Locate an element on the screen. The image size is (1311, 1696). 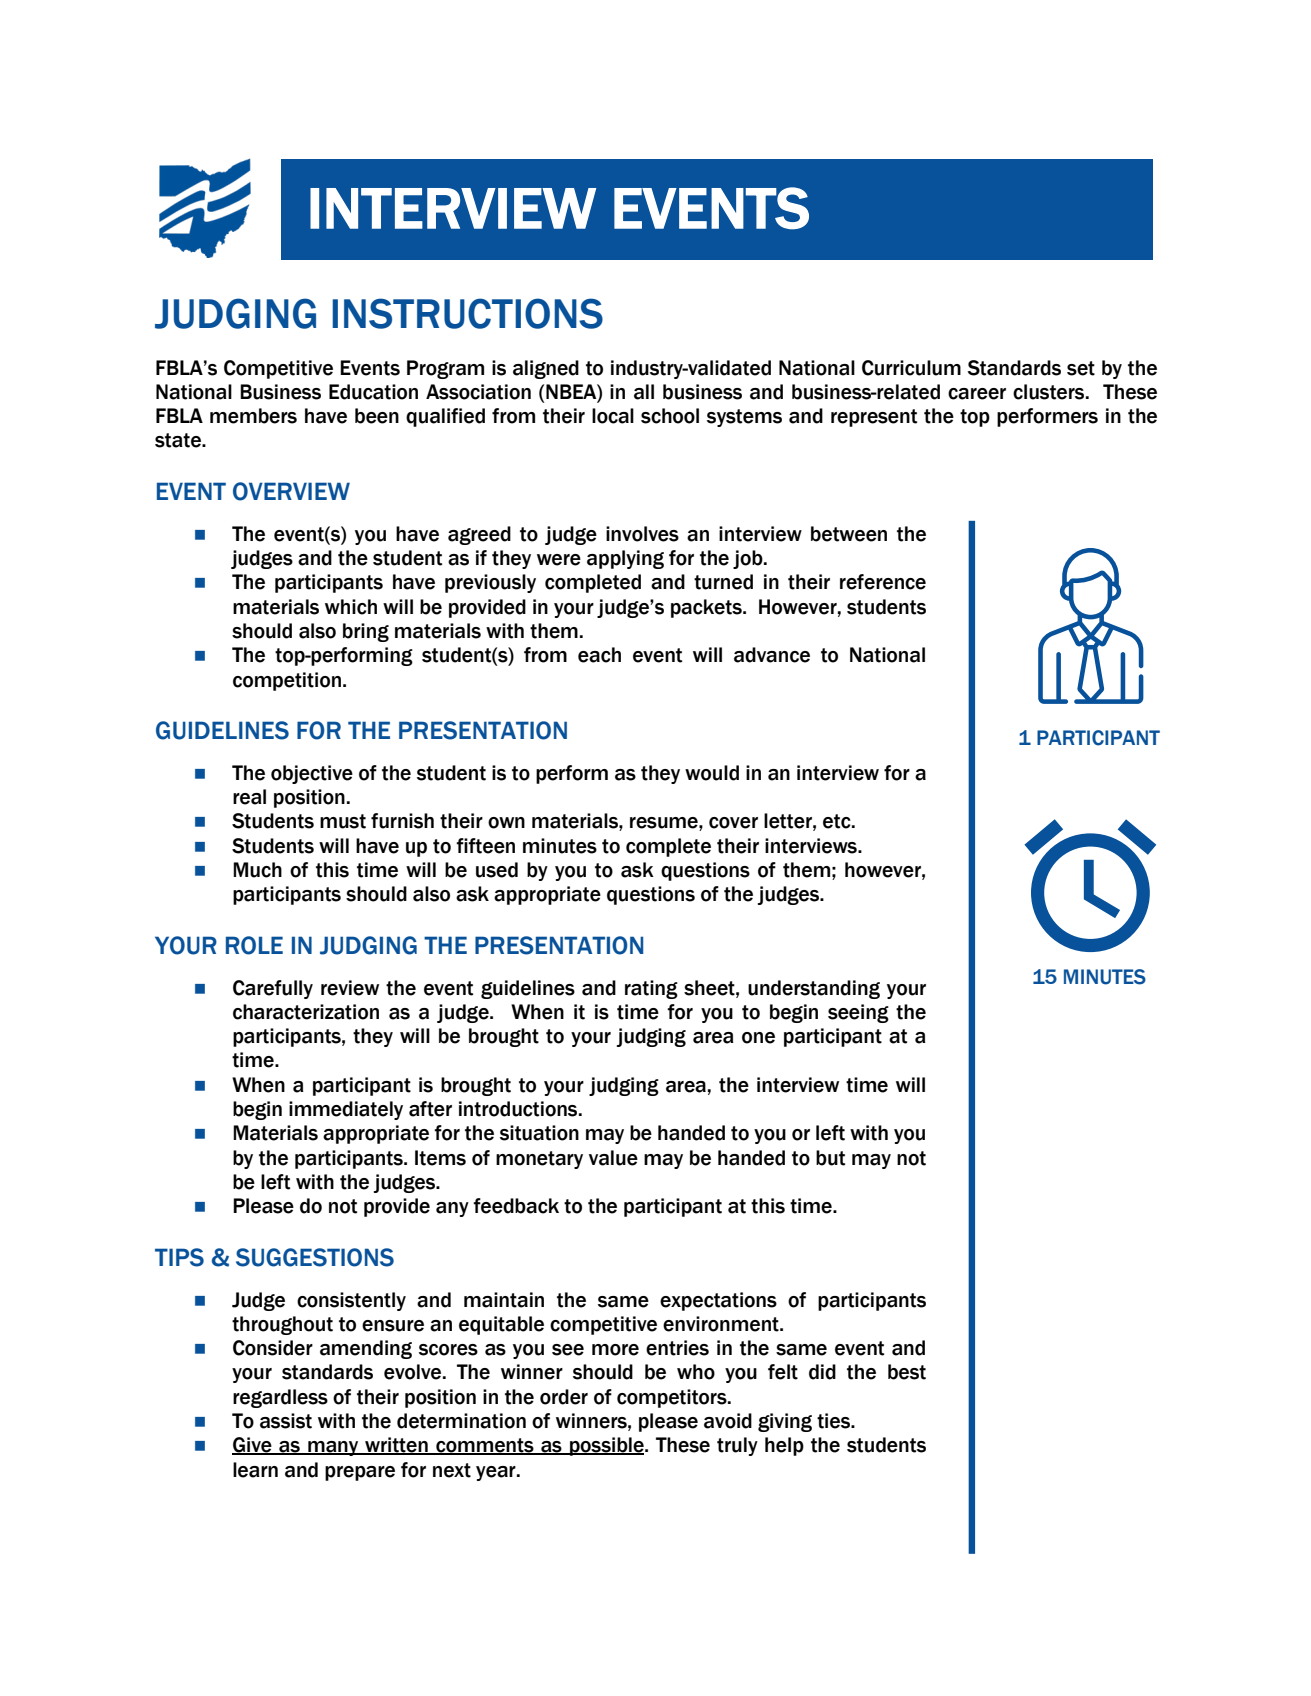
applying is located at coordinates (625, 559).
